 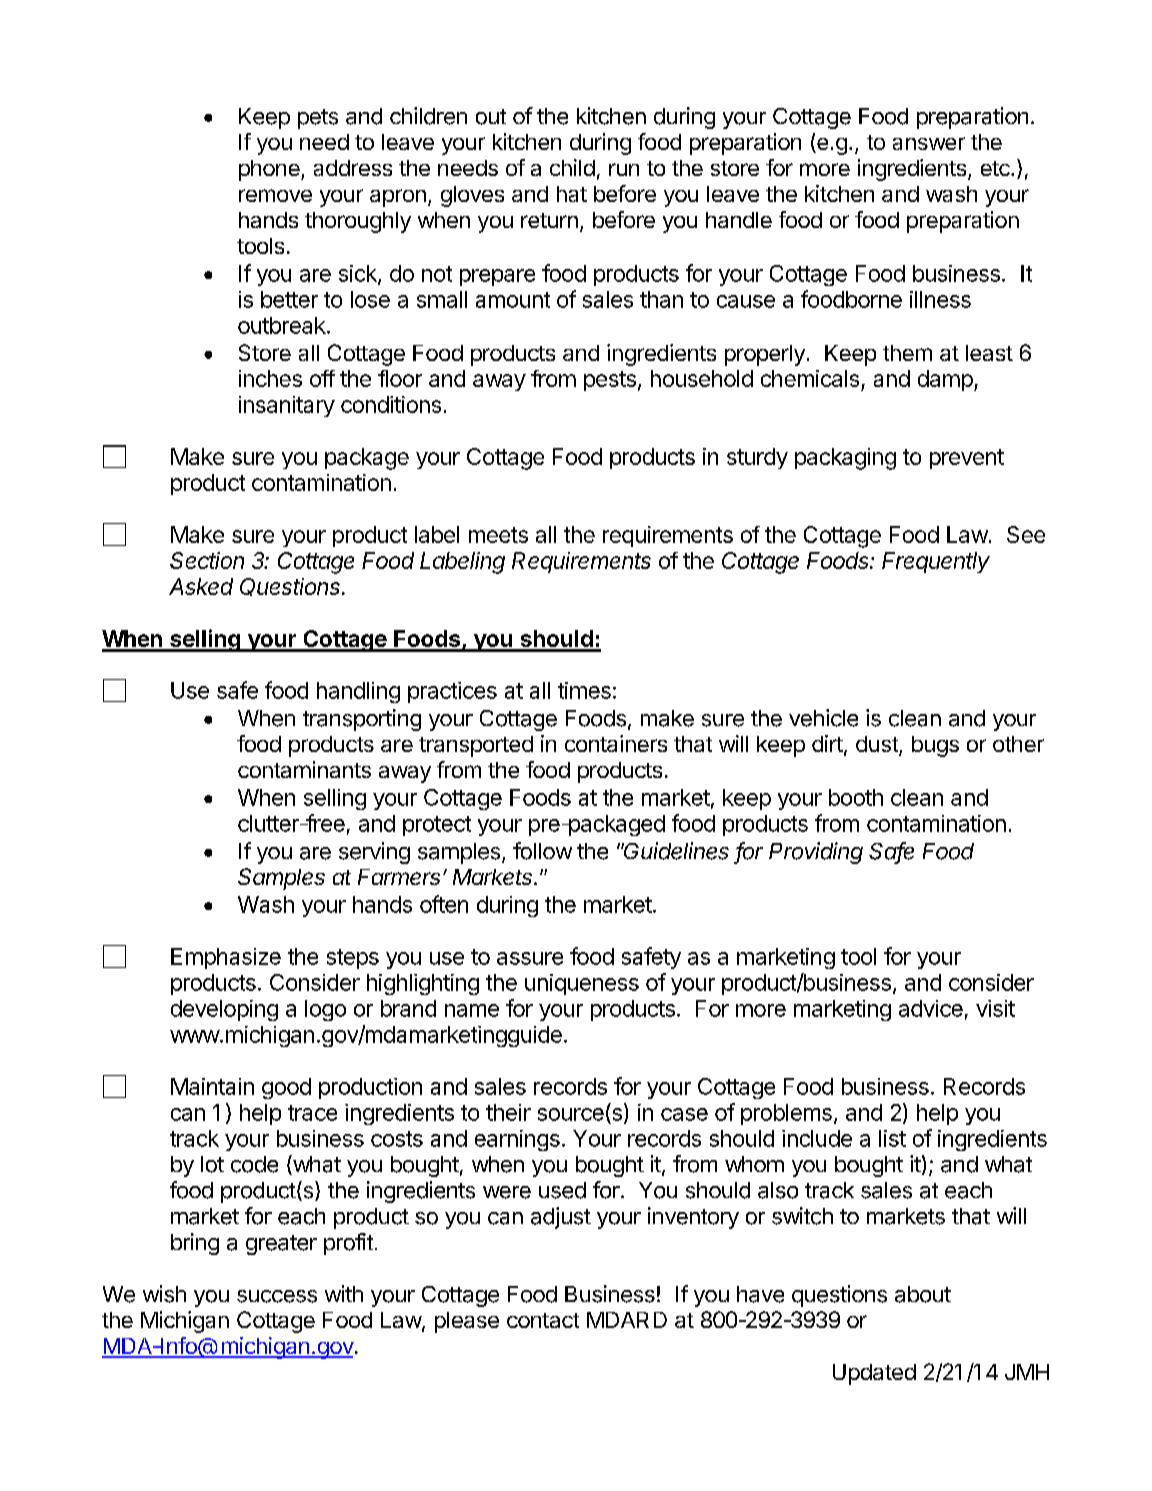 I want to click on phone, so click(x=270, y=170).
